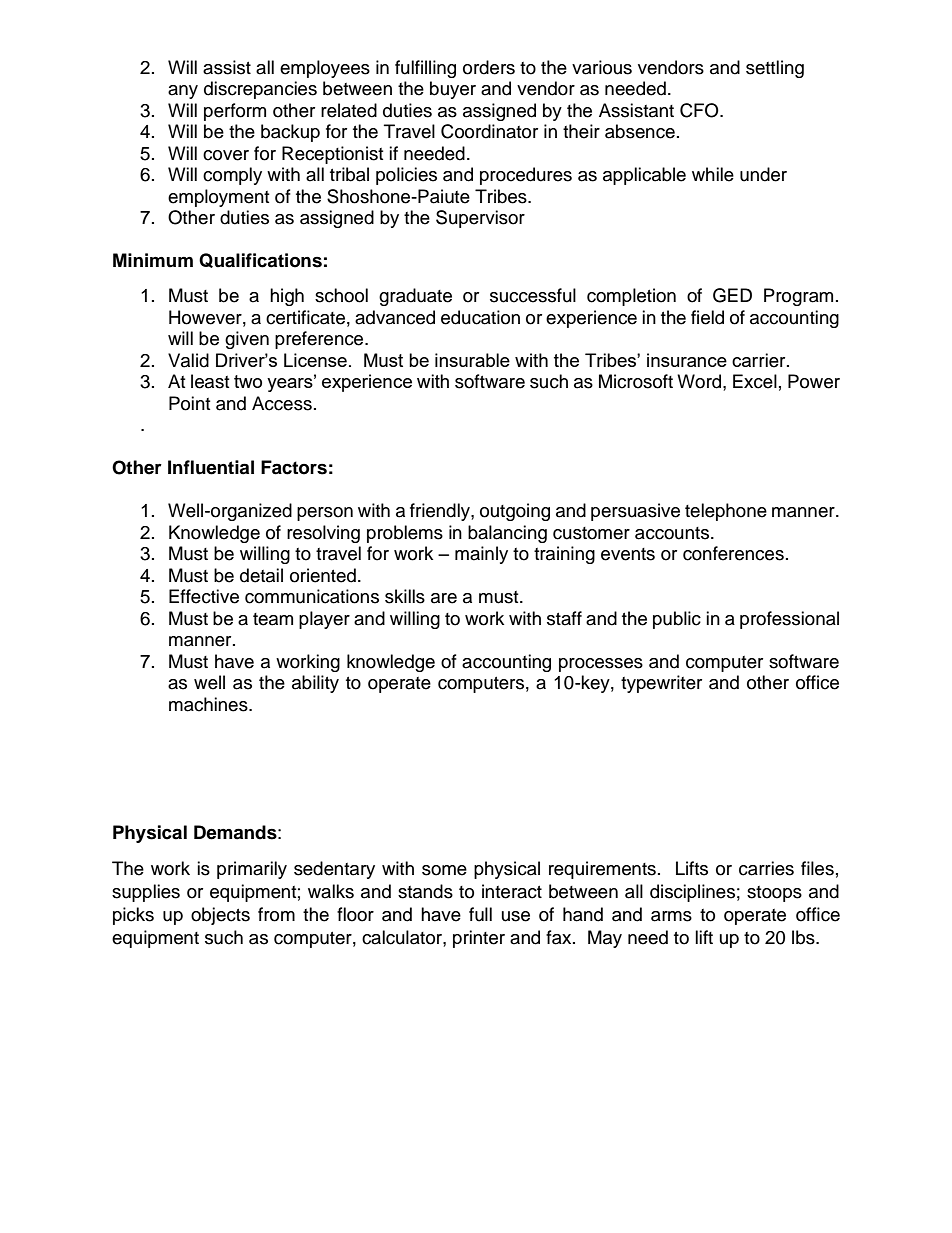 The width and height of the document is (952, 1233). I want to click on full, so click(480, 914).
